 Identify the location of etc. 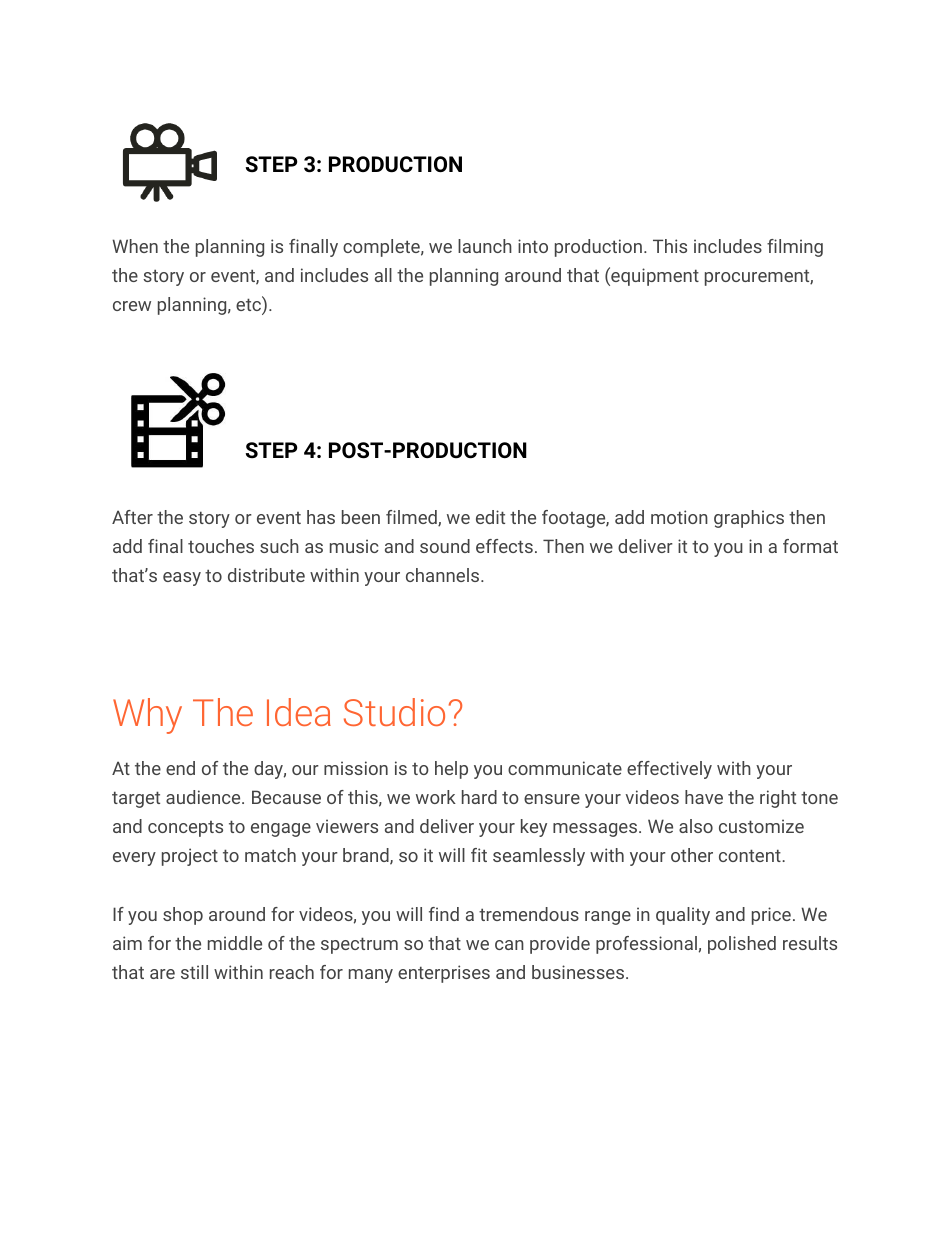
(249, 305).
